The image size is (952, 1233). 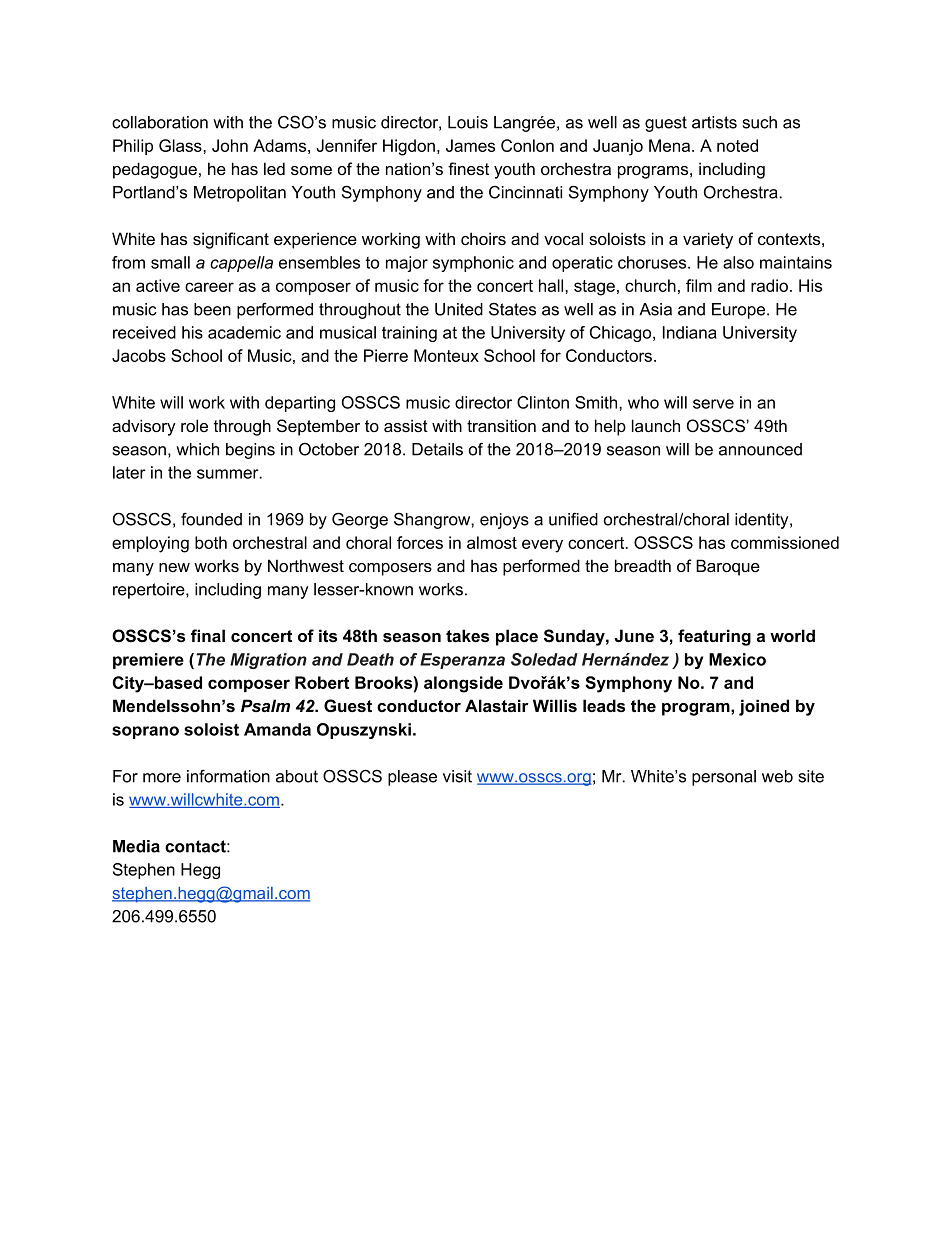 What do you see at coordinates (230, 145) in the image?
I see `John` at bounding box center [230, 145].
